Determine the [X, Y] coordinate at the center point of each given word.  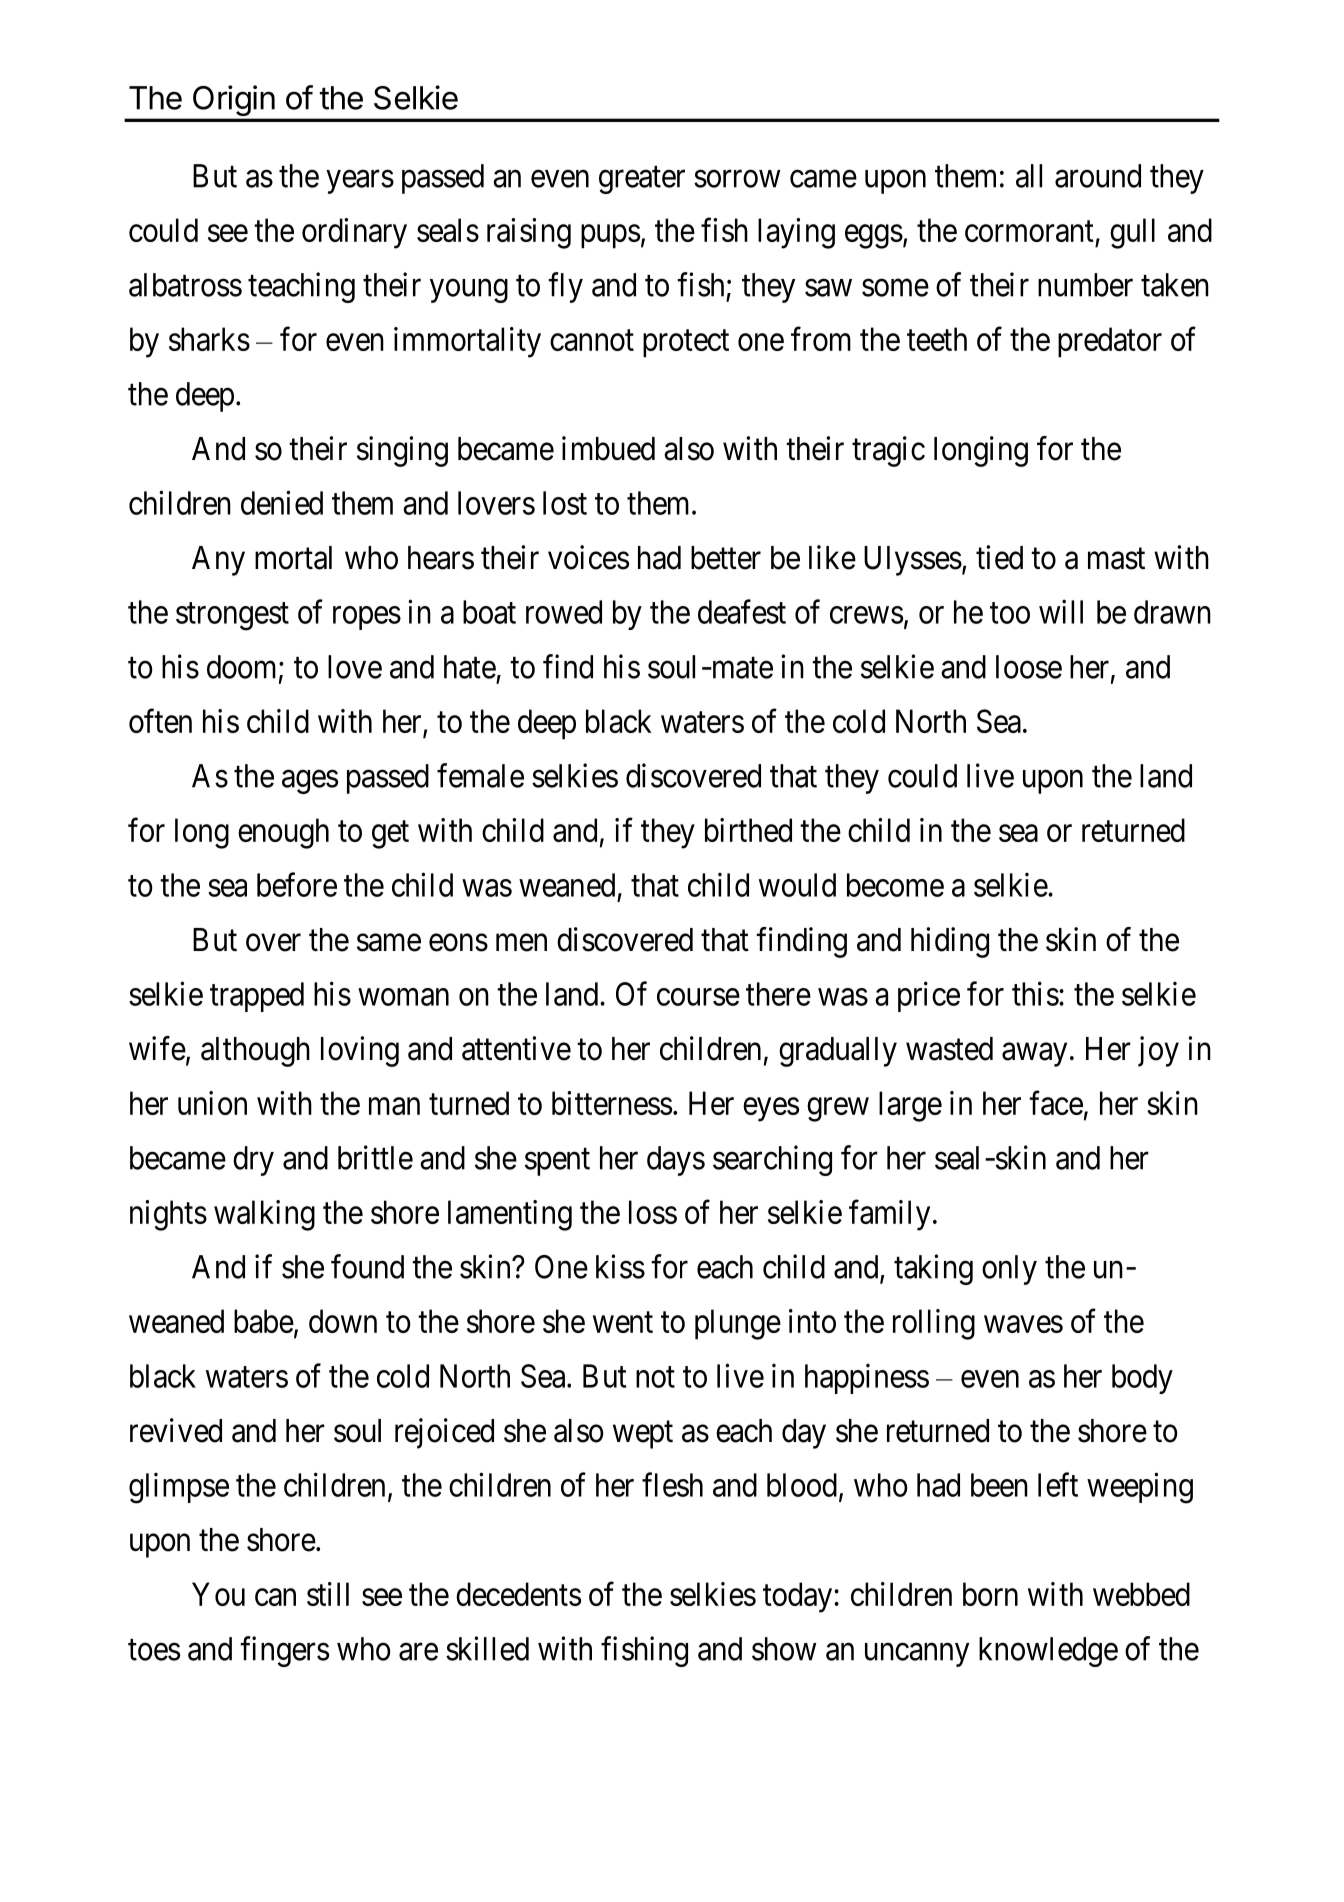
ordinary [354, 233]
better [726, 558]
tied [999, 557]
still [328, 1594]
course [698, 997]
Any [218, 561]
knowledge [1048, 1652]
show [784, 1649]
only [1009, 1270]
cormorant [1029, 231]
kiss [620, 1266]
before [297, 884]
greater [642, 180]
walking [264, 1215]
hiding [950, 942]
